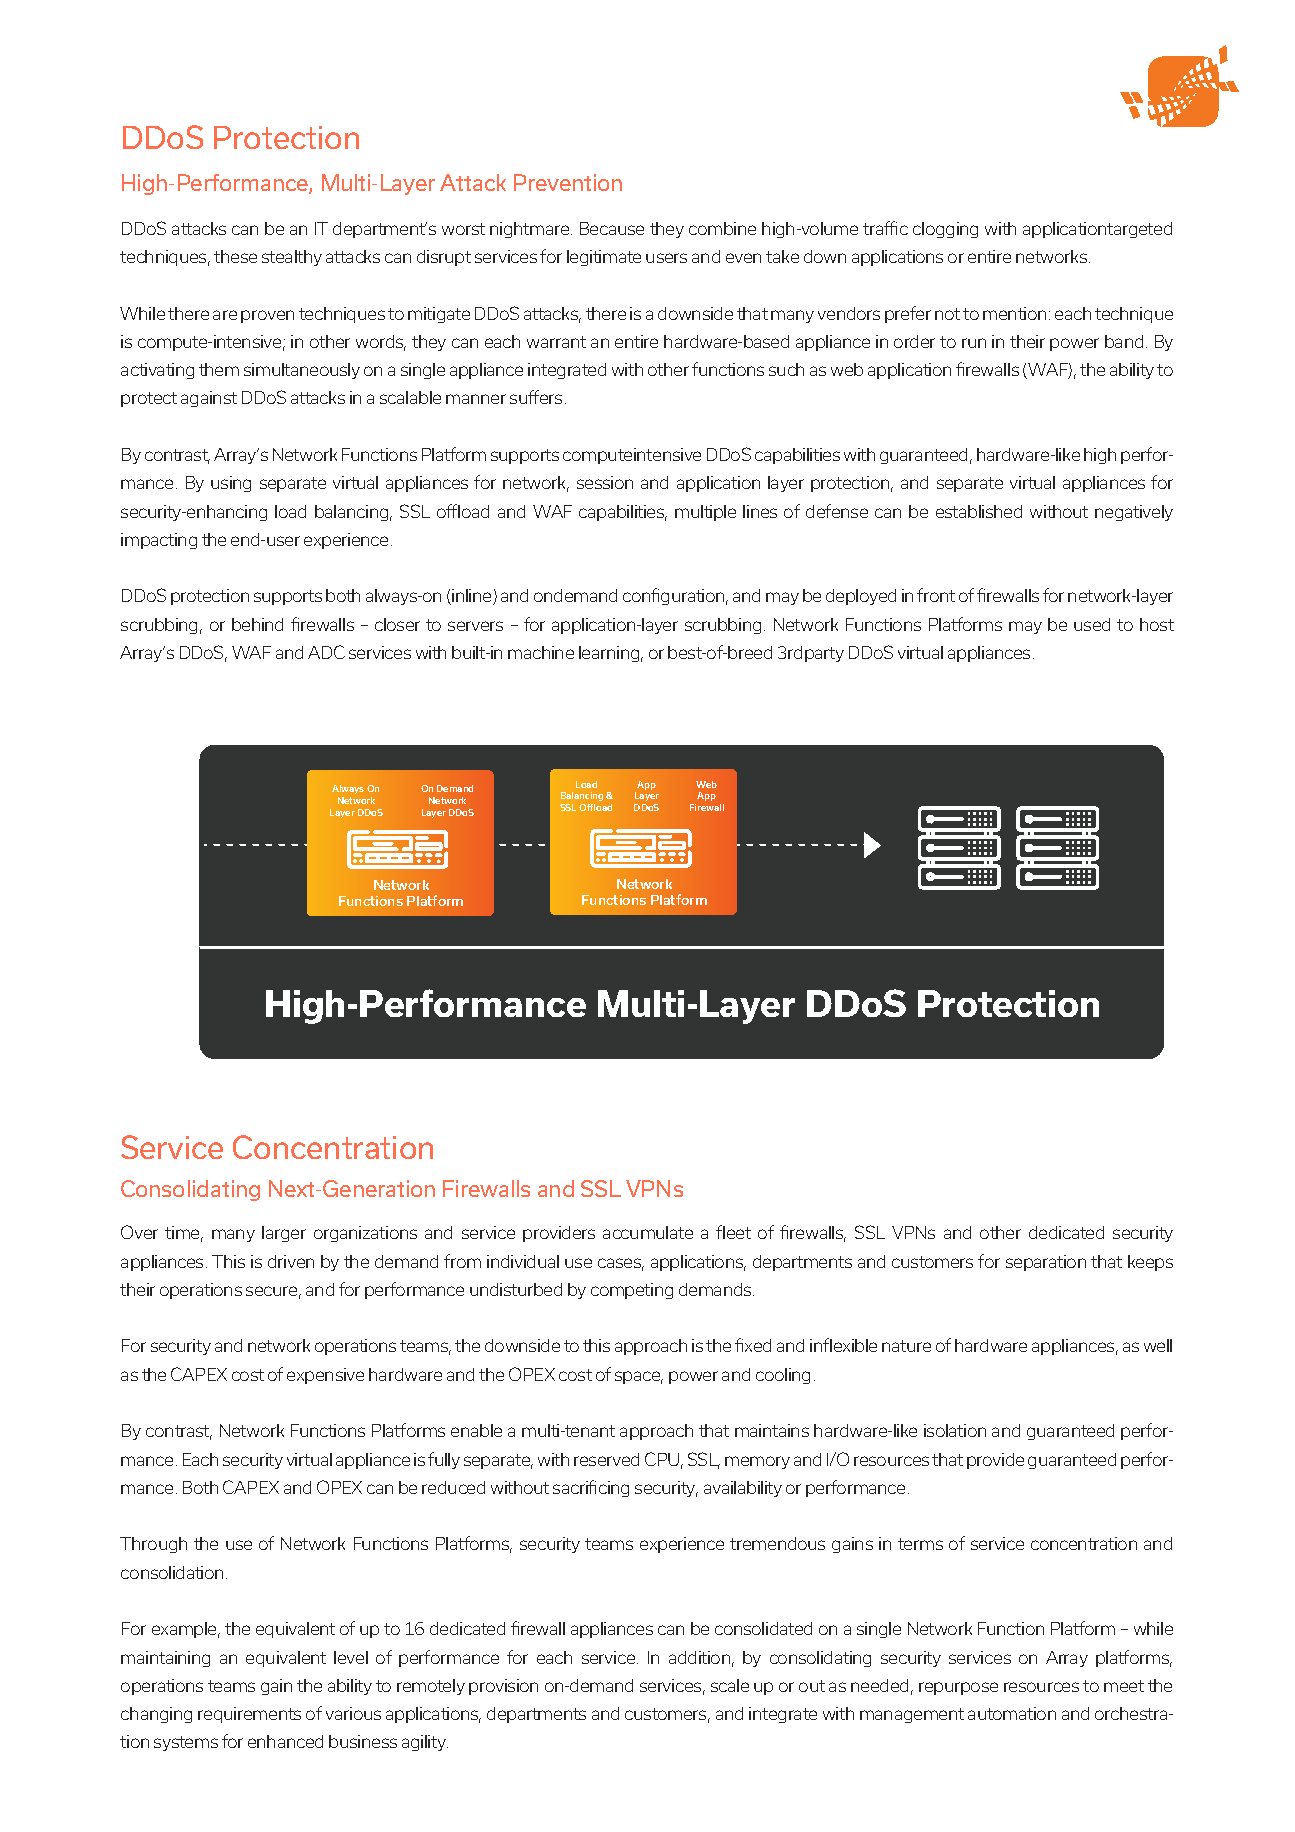 The height and width of the screenshot is (1832, 1295). What do you see at coordinates (1092, 624) in the screenshot?
I see `used` at bounding box center [1092, 624].
